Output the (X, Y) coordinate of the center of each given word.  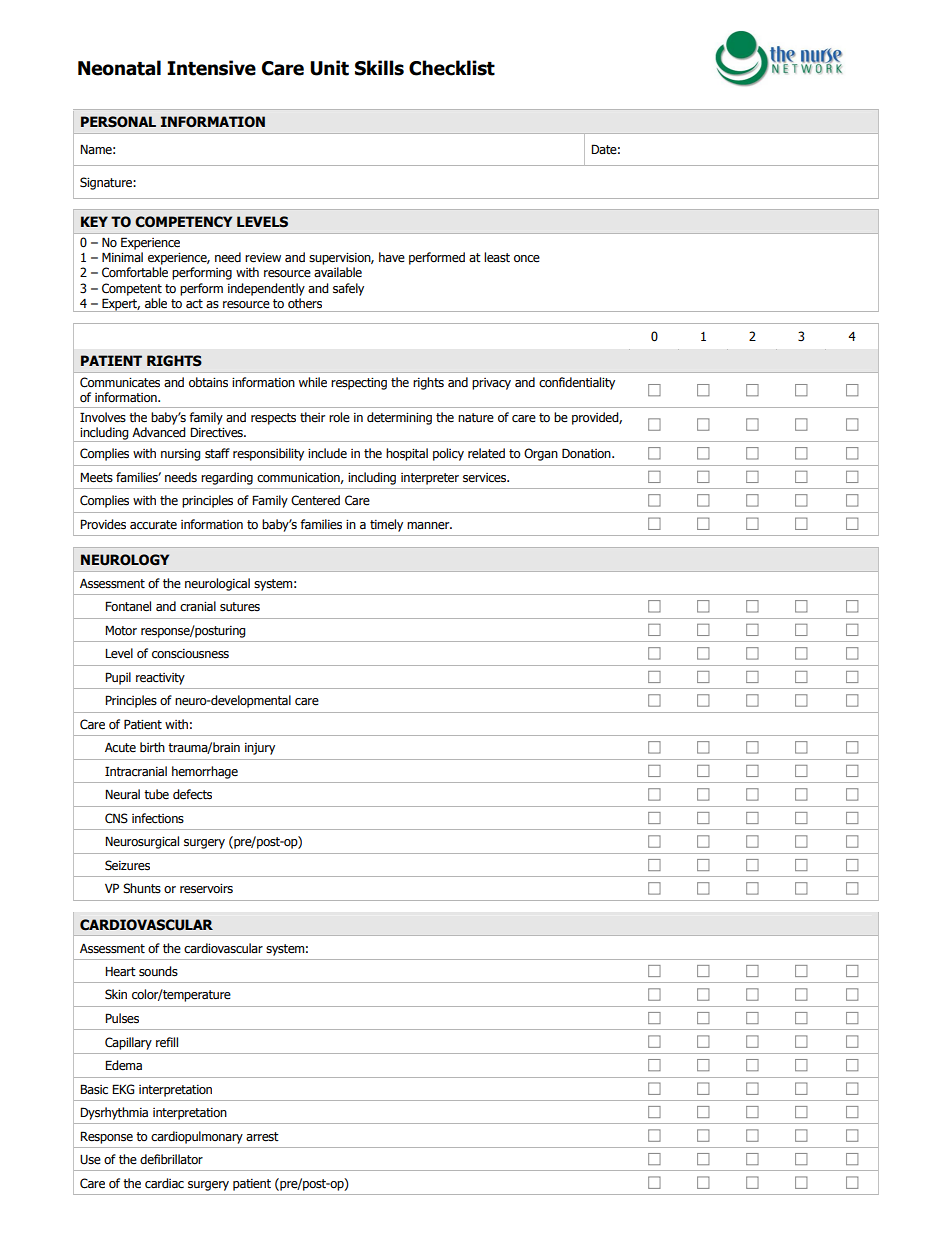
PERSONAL (118, 122)
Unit (329, 68)
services (486, 478)
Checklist (452, 68)
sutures (240, 607)
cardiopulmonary (197, 1137)
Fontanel (128, 606)
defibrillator (171, 1159)
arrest (262, 1137)
